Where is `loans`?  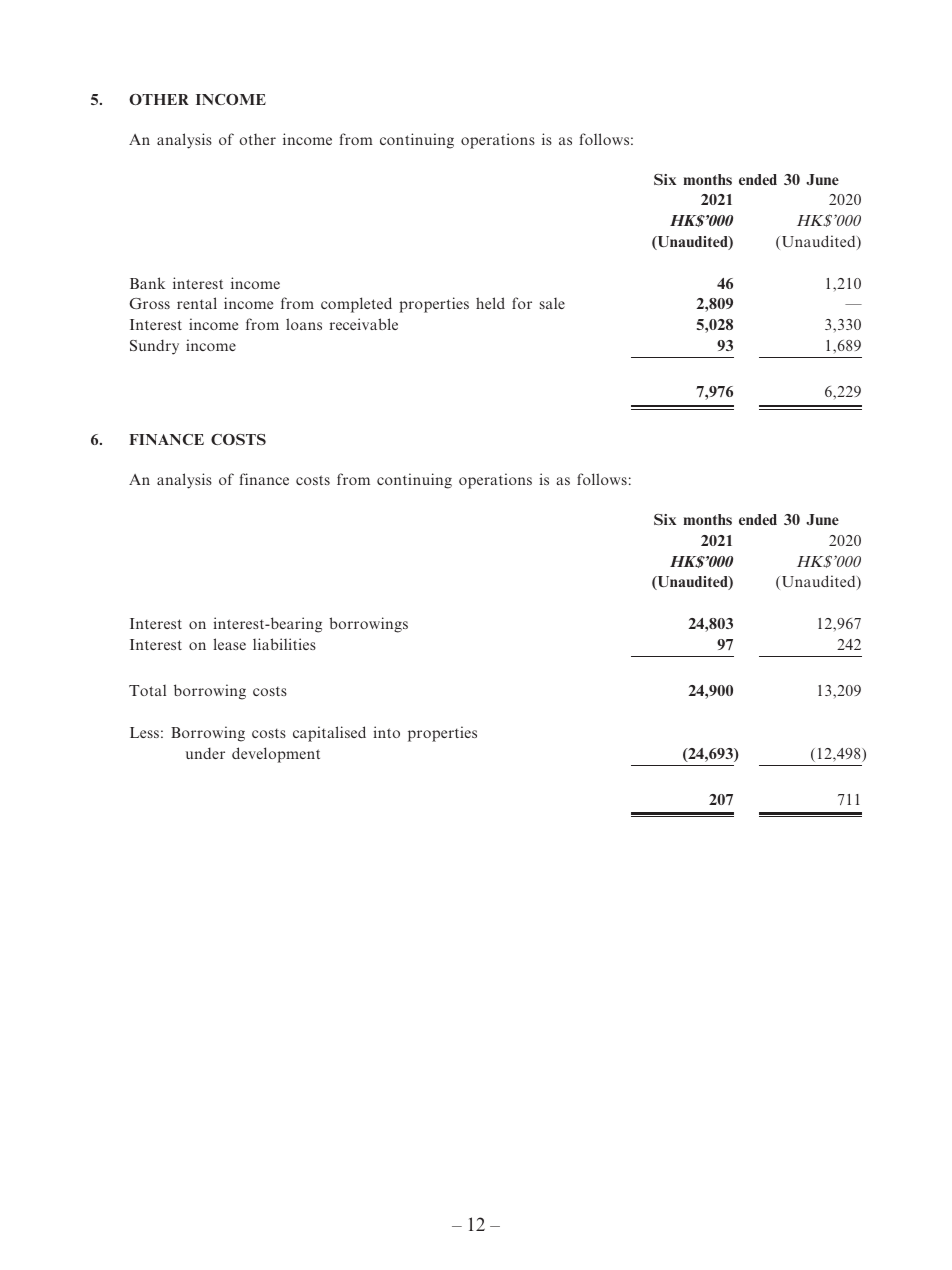 loans is located at coordinates (304, 324).
